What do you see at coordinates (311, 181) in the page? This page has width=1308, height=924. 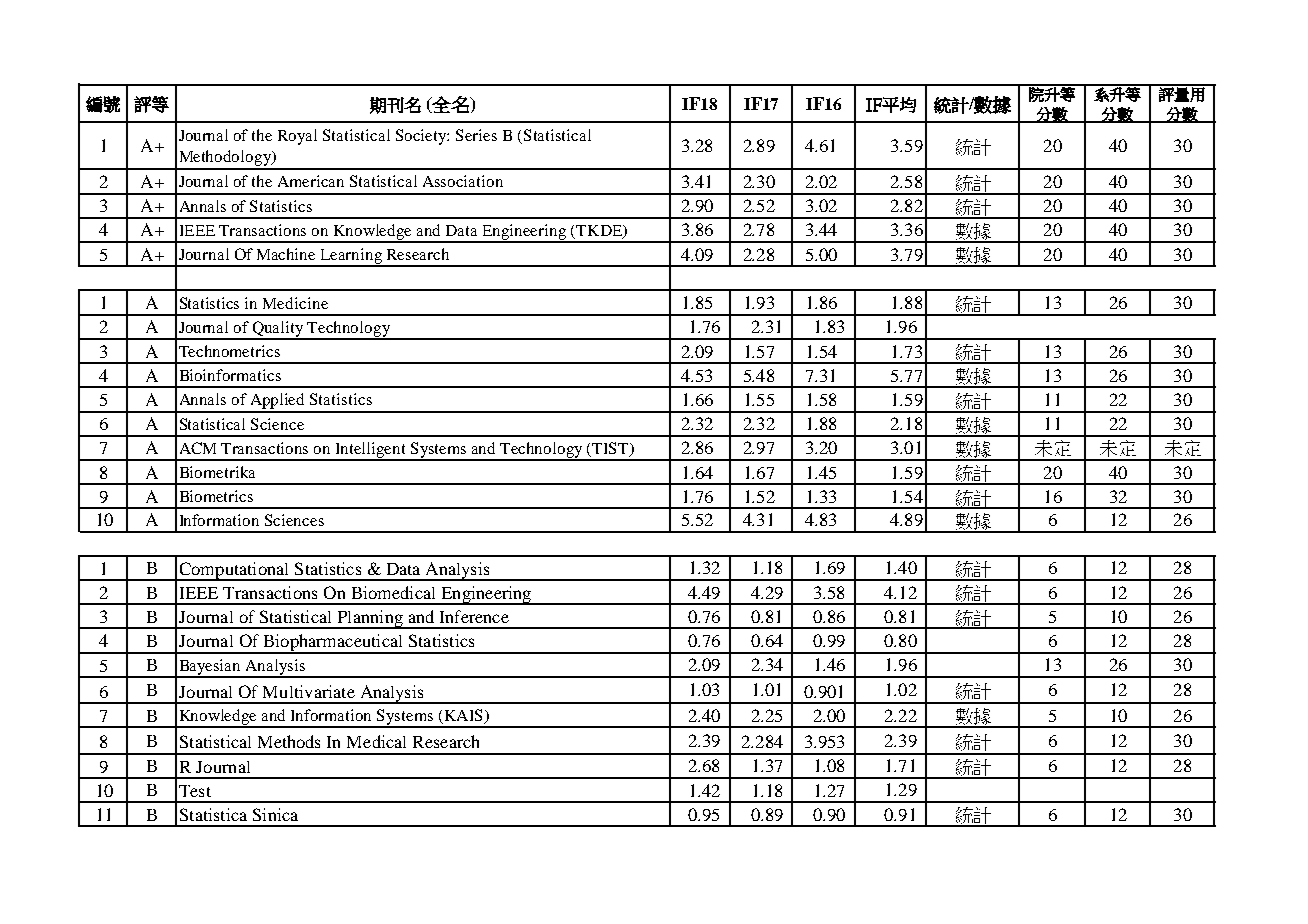 I see `American` at bounding box center [311, 181].
